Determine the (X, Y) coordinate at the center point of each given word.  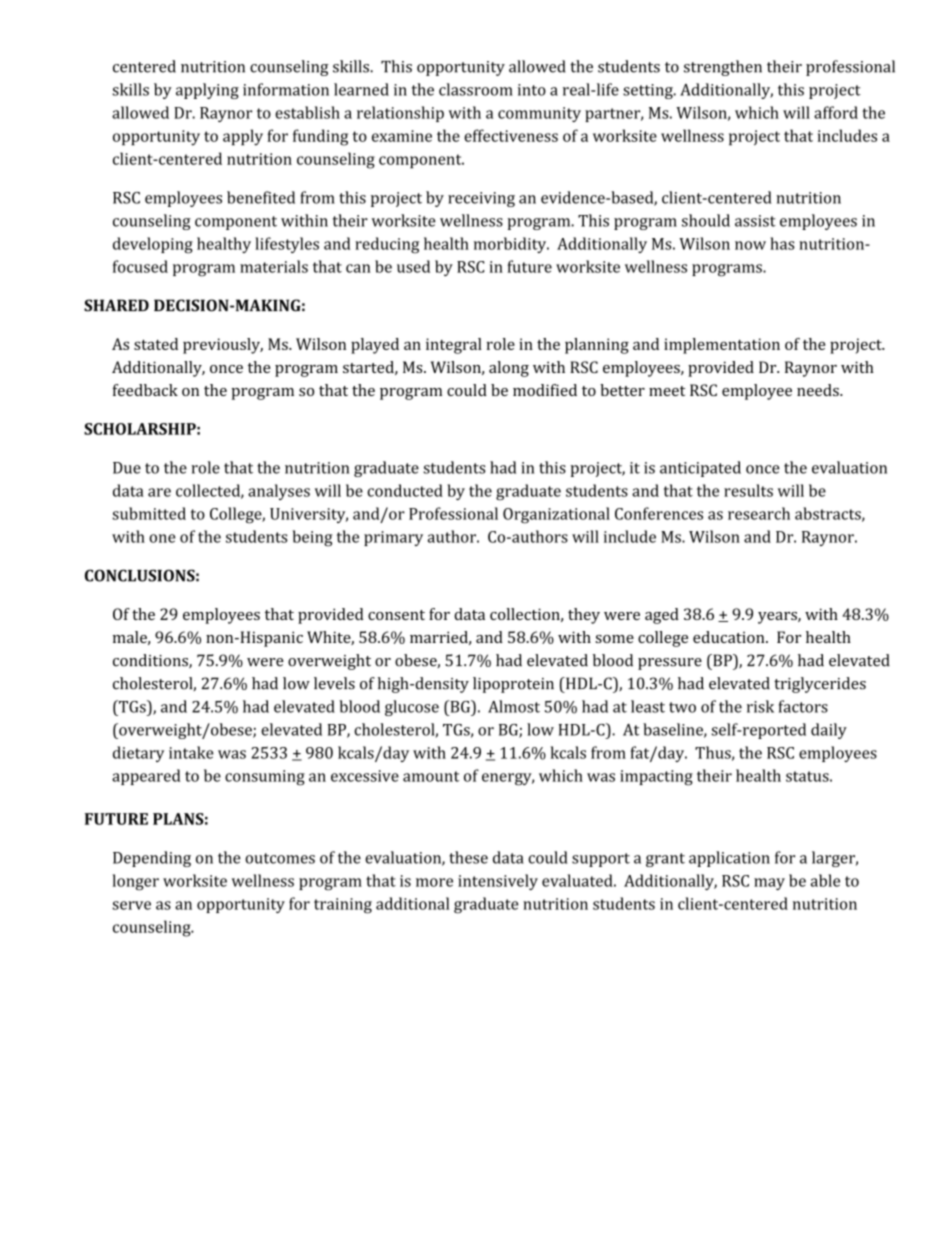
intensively (498, 882)
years (778, 618)
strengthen (723, 68)
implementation (722, 346)
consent (396, 615)
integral (454, 346)
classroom (476, 89)
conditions (151, 661)
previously (223, 346)
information (286, 89)
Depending (152, 859)
